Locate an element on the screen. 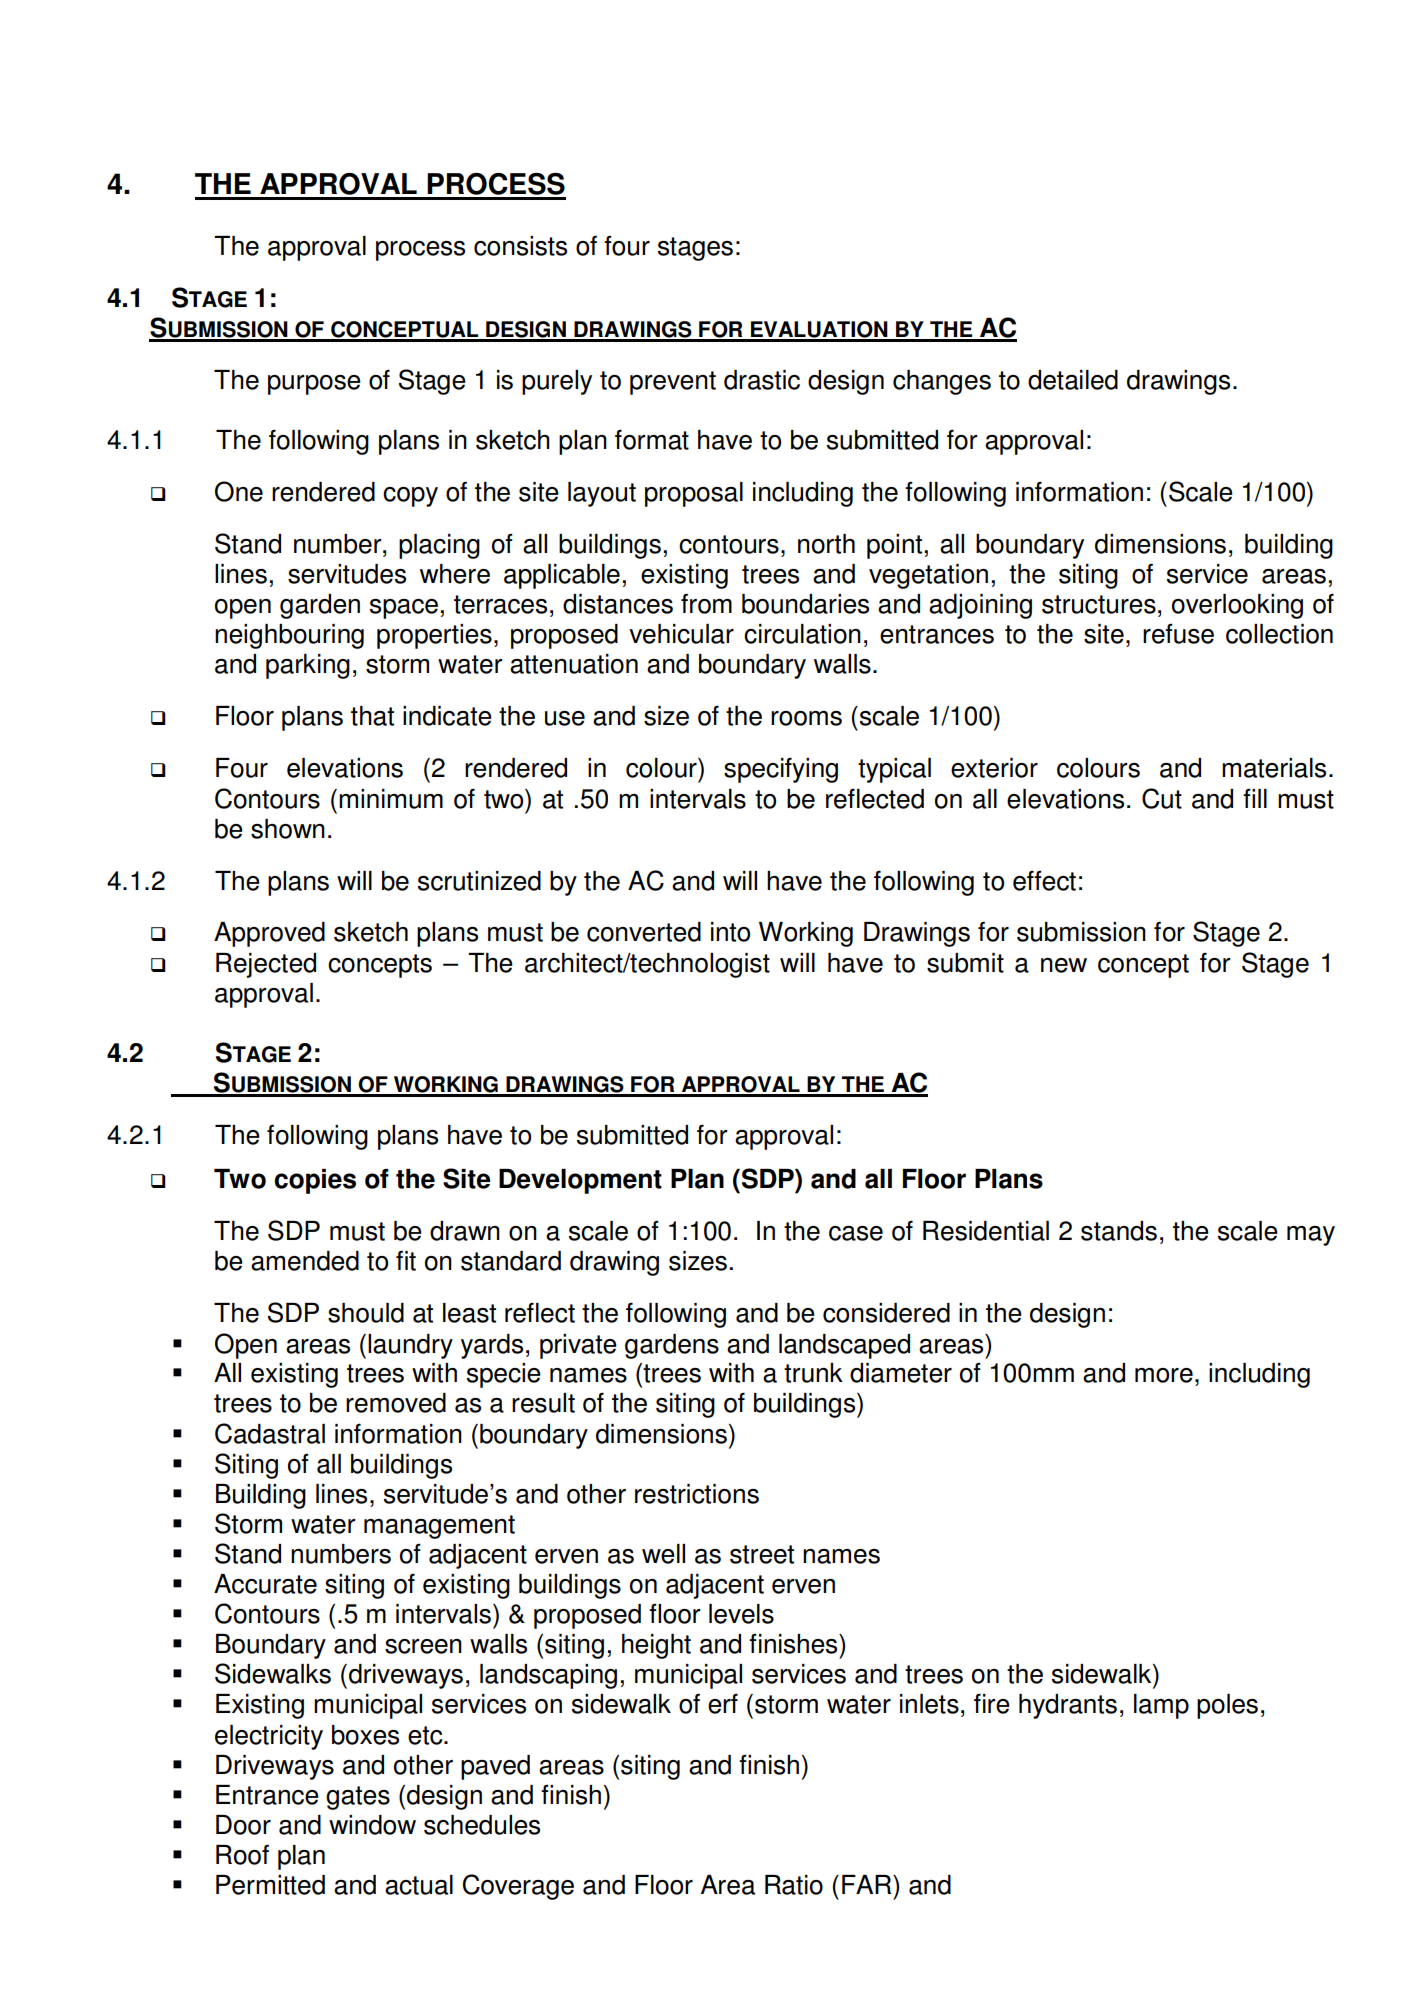  new is located at coordinates (1064, 965).
